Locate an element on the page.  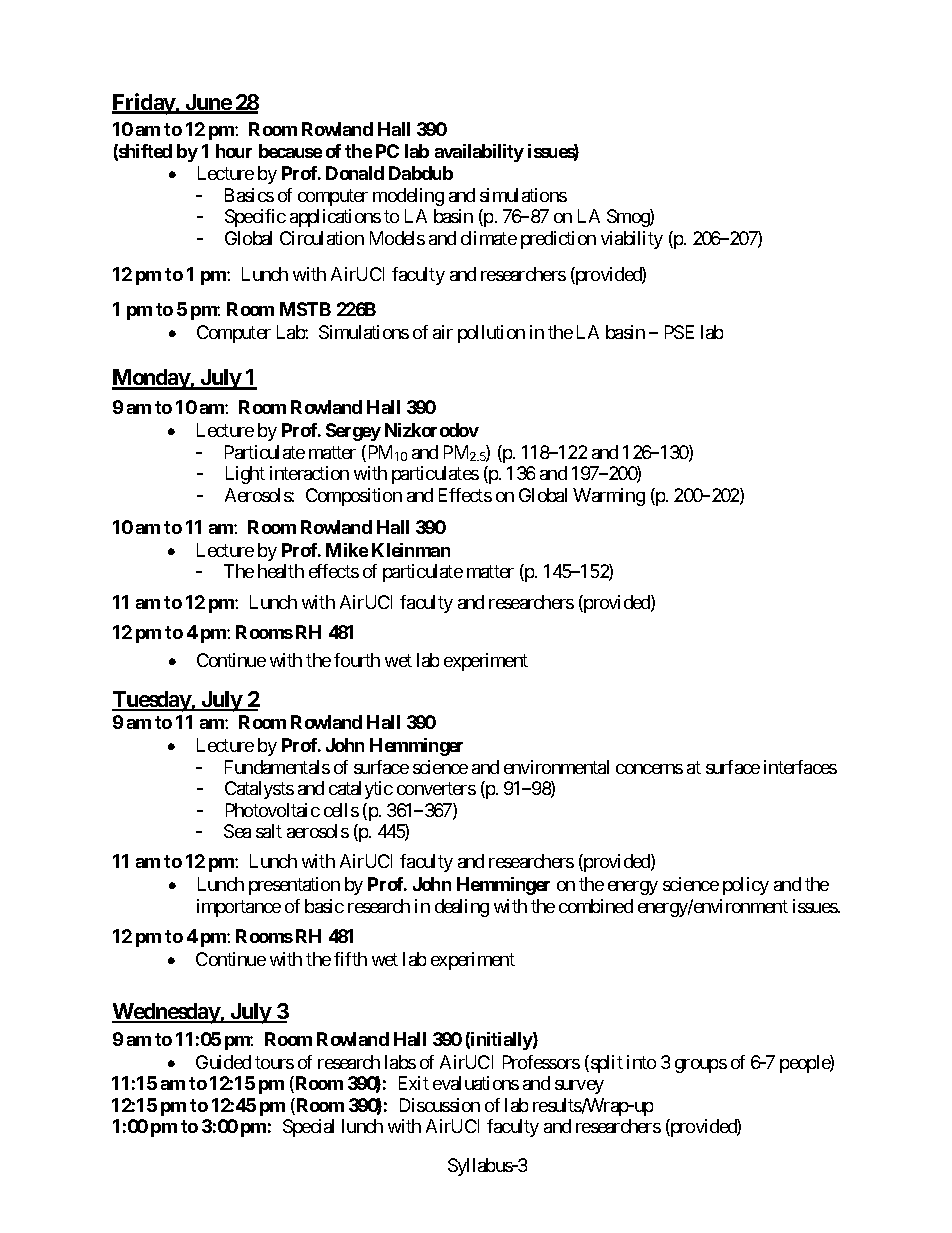
because is located at coordinates (290, 151).
